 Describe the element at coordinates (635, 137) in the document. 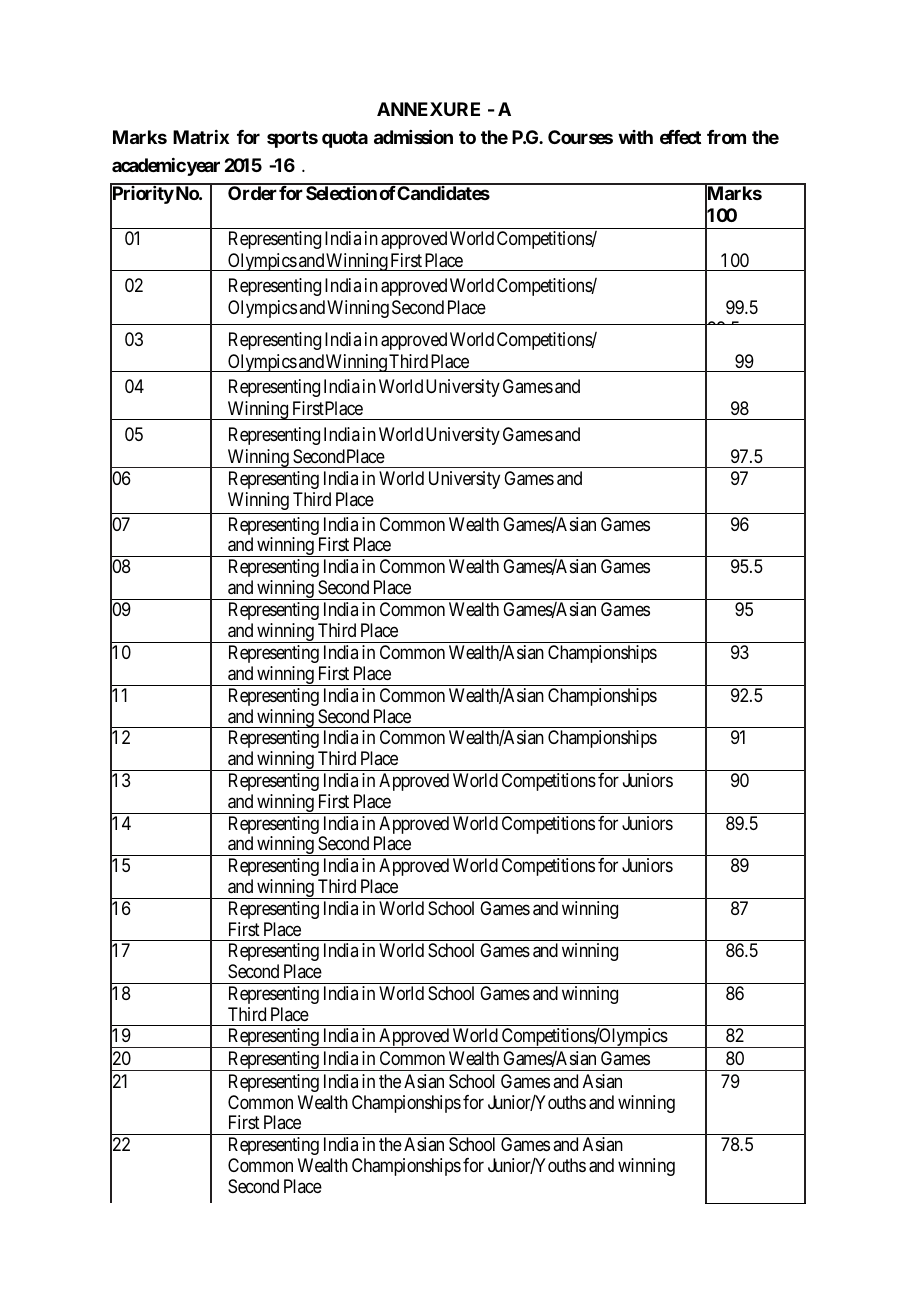

I see `with` at that location.
